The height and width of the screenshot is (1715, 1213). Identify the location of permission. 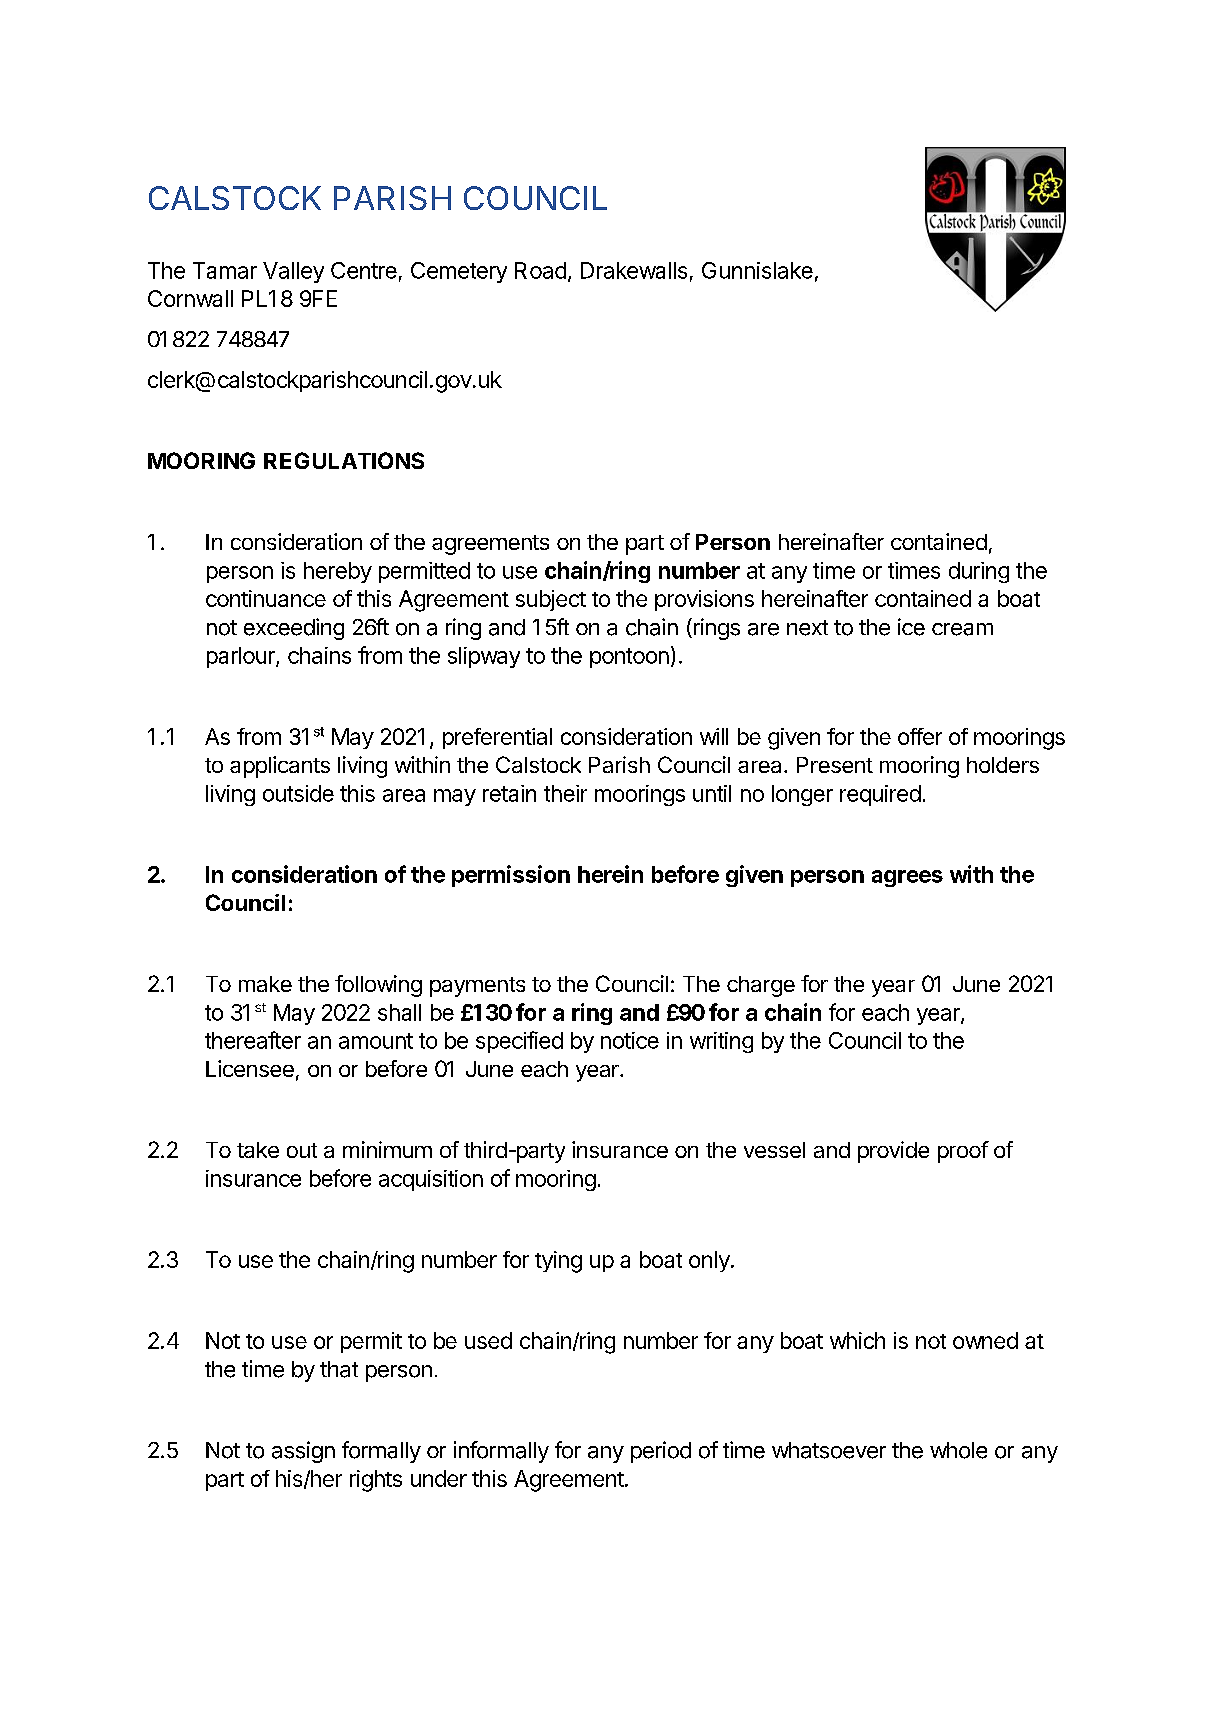
(511, 876).
